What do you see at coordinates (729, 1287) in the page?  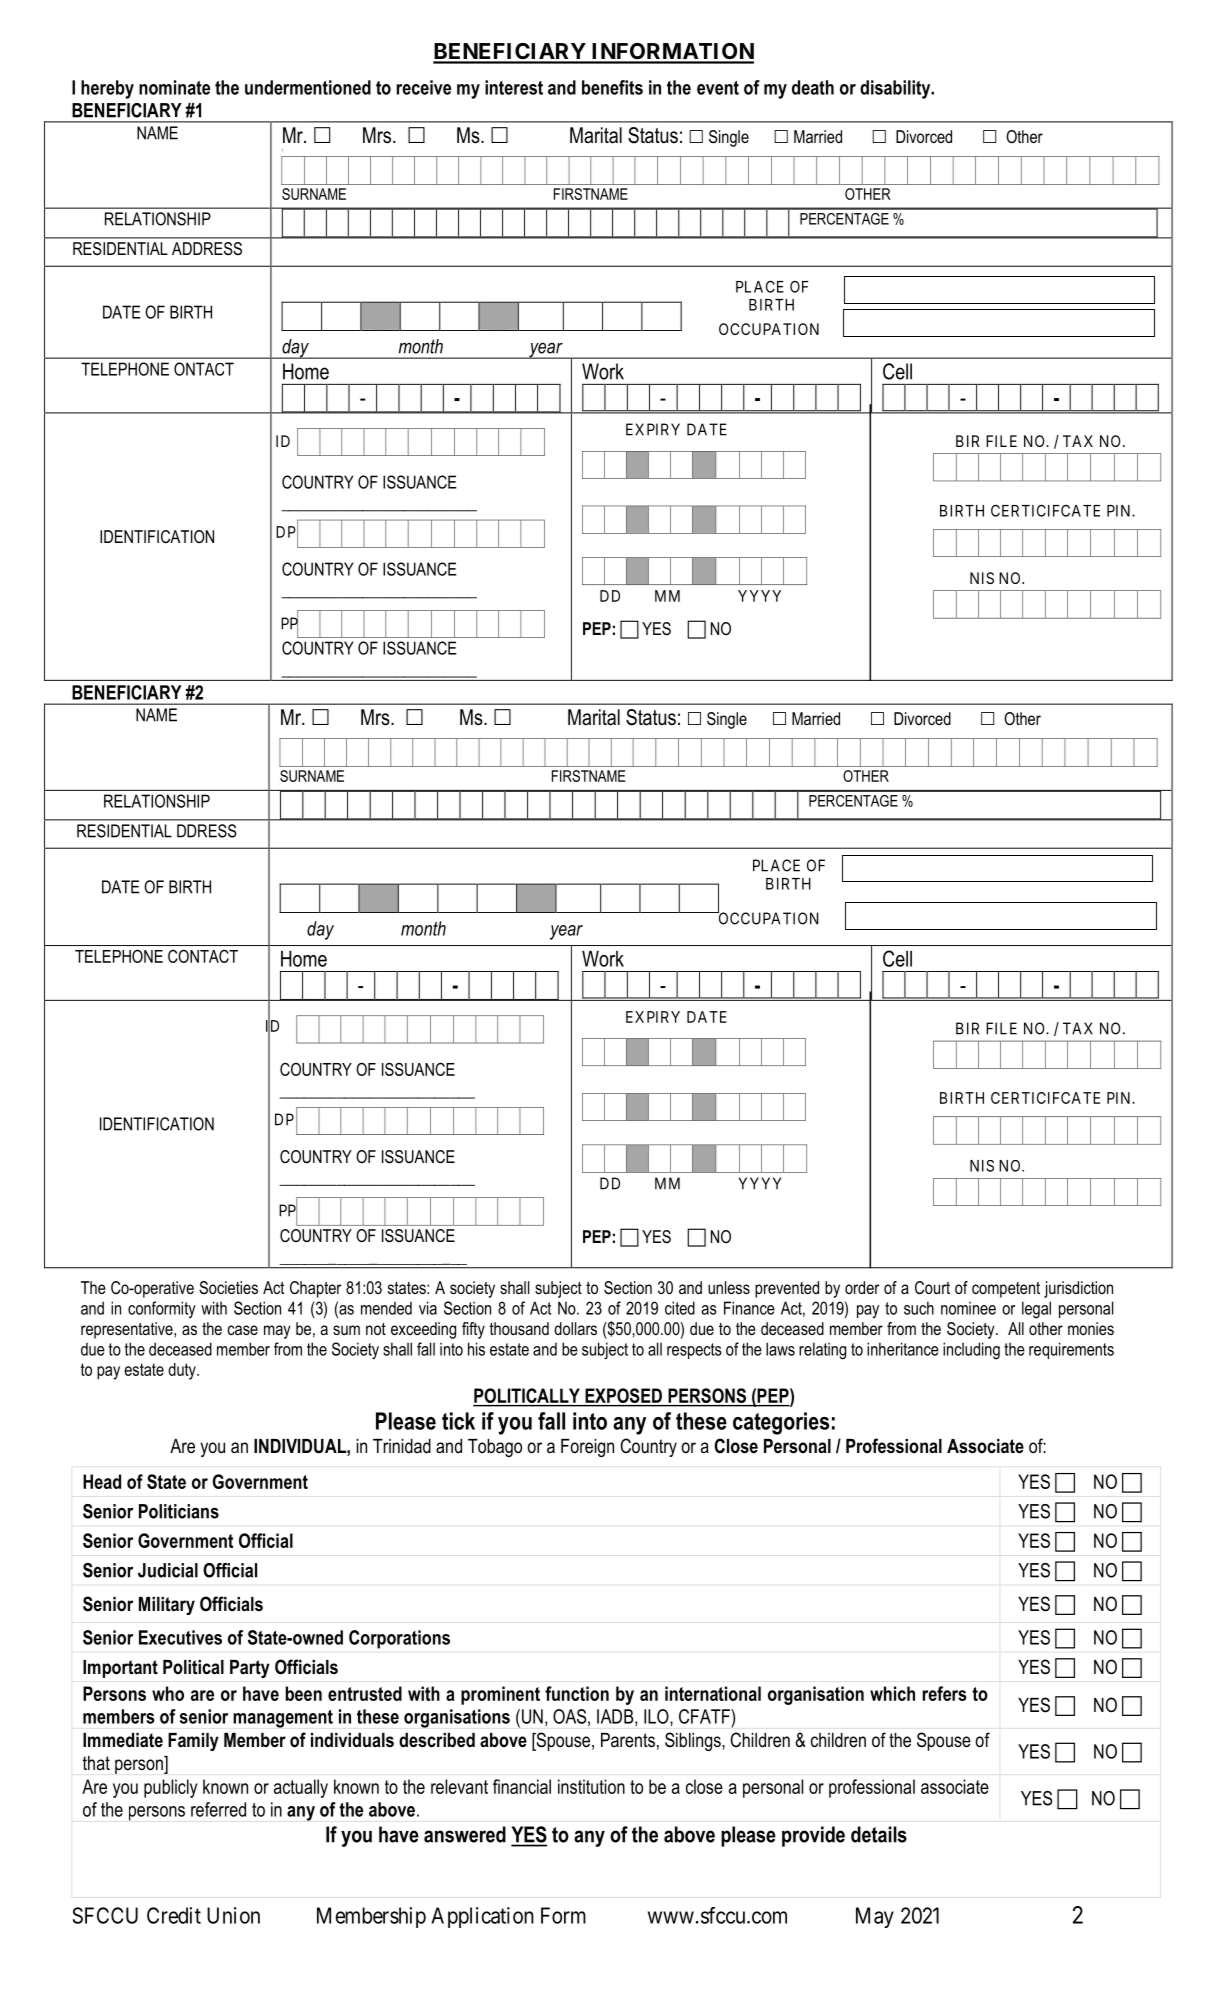 I see `unless` at bounding box center [729, 1287].
